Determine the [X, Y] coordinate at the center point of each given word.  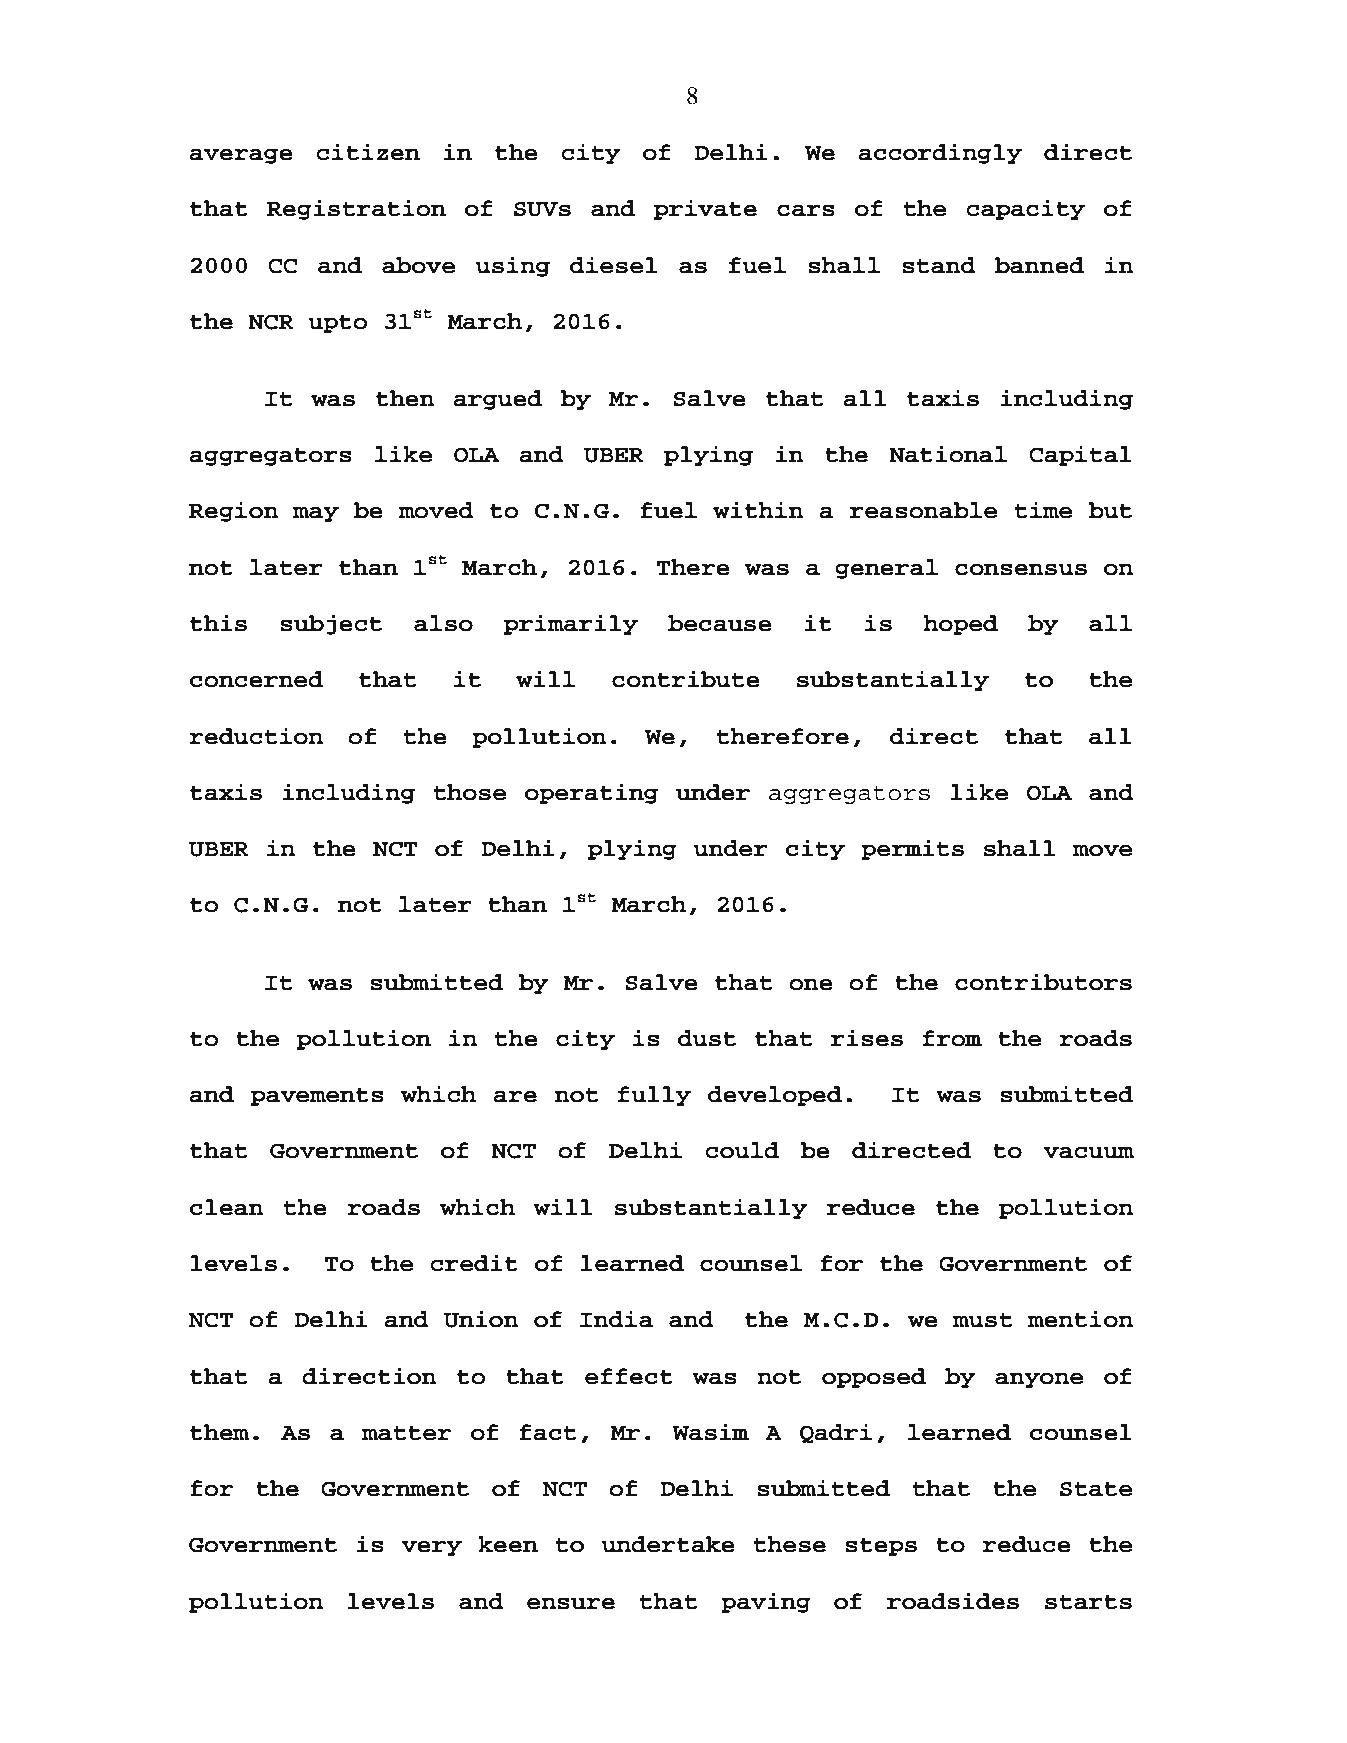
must [982, 1320]
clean [227, 1207]
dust [707, 1038]
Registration [356, 209]
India [616, 1319]
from [952, 1038]
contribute [686, 679]
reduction [256, 736]
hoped [960, 625]
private [705, 209]
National [948, 454]
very [431, 1548]
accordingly [940, 153]
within [758, 510]
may [316, 514]
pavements [317, 1097]
